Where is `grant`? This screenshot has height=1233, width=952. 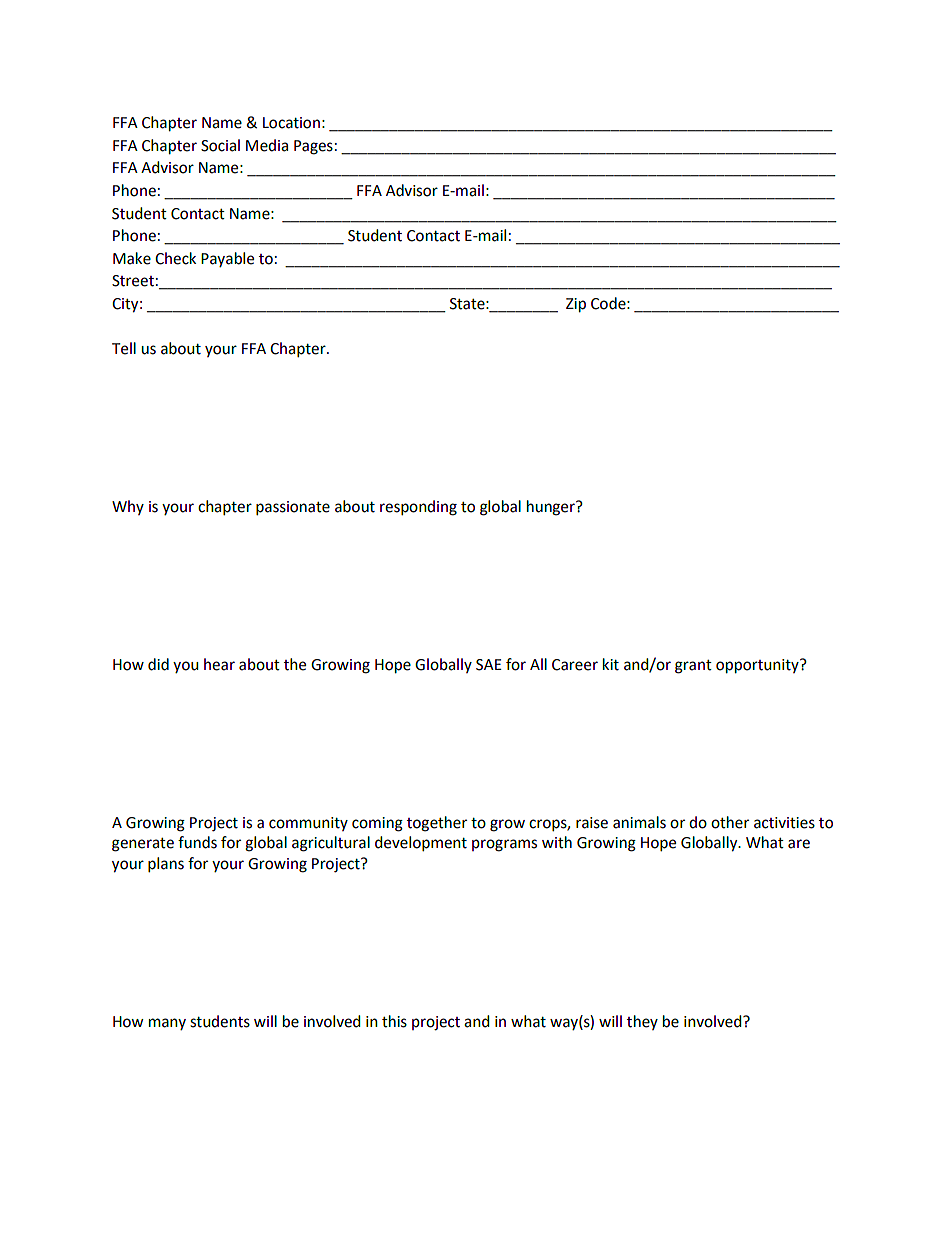 grant is located at coordinates (693, 667).
